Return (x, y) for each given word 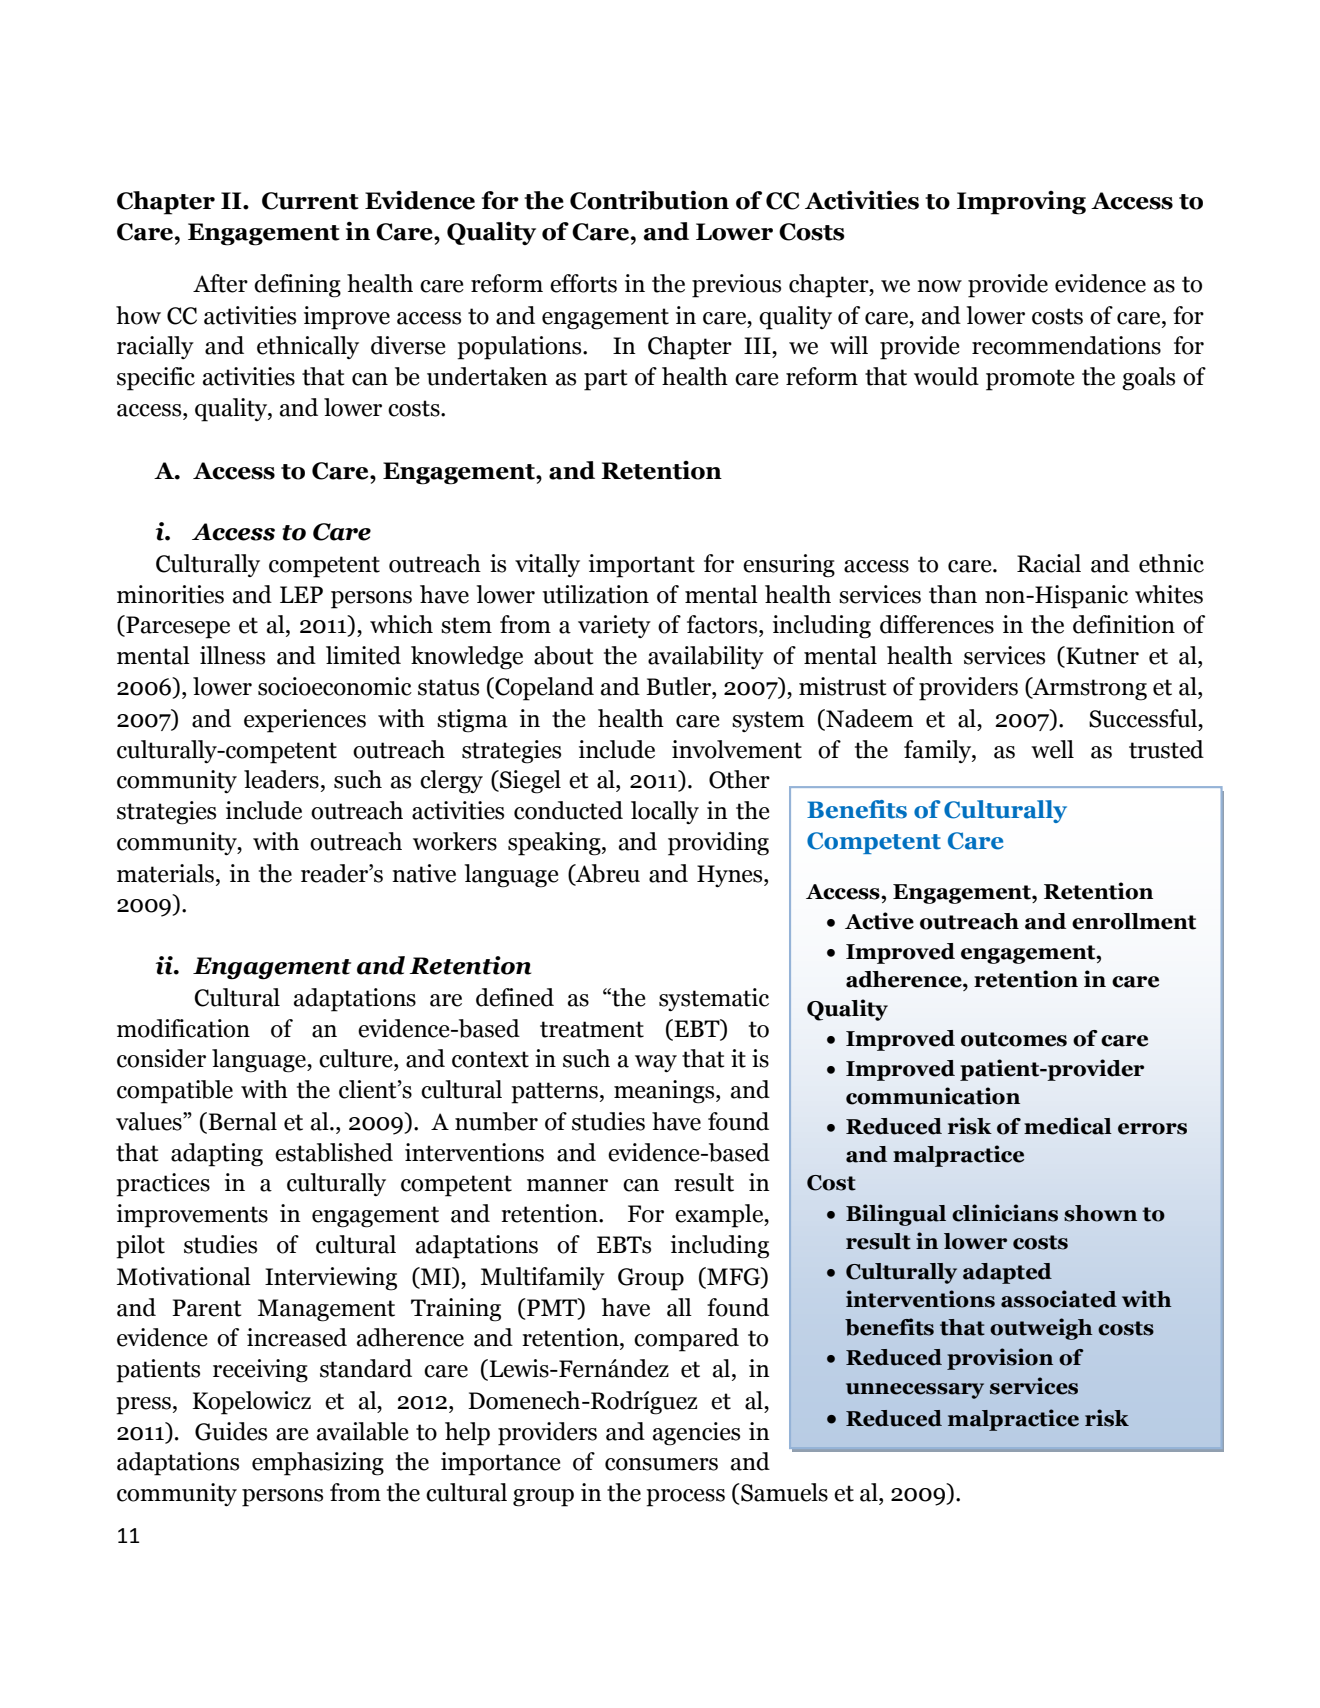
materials (165, 873)
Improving (1021, 203)
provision (1000, 1359)
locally (665, 812)
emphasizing (318, 1464)
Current (310, 201)
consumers (661, 1464)
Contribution (649, 200)
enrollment (1134, 921)
